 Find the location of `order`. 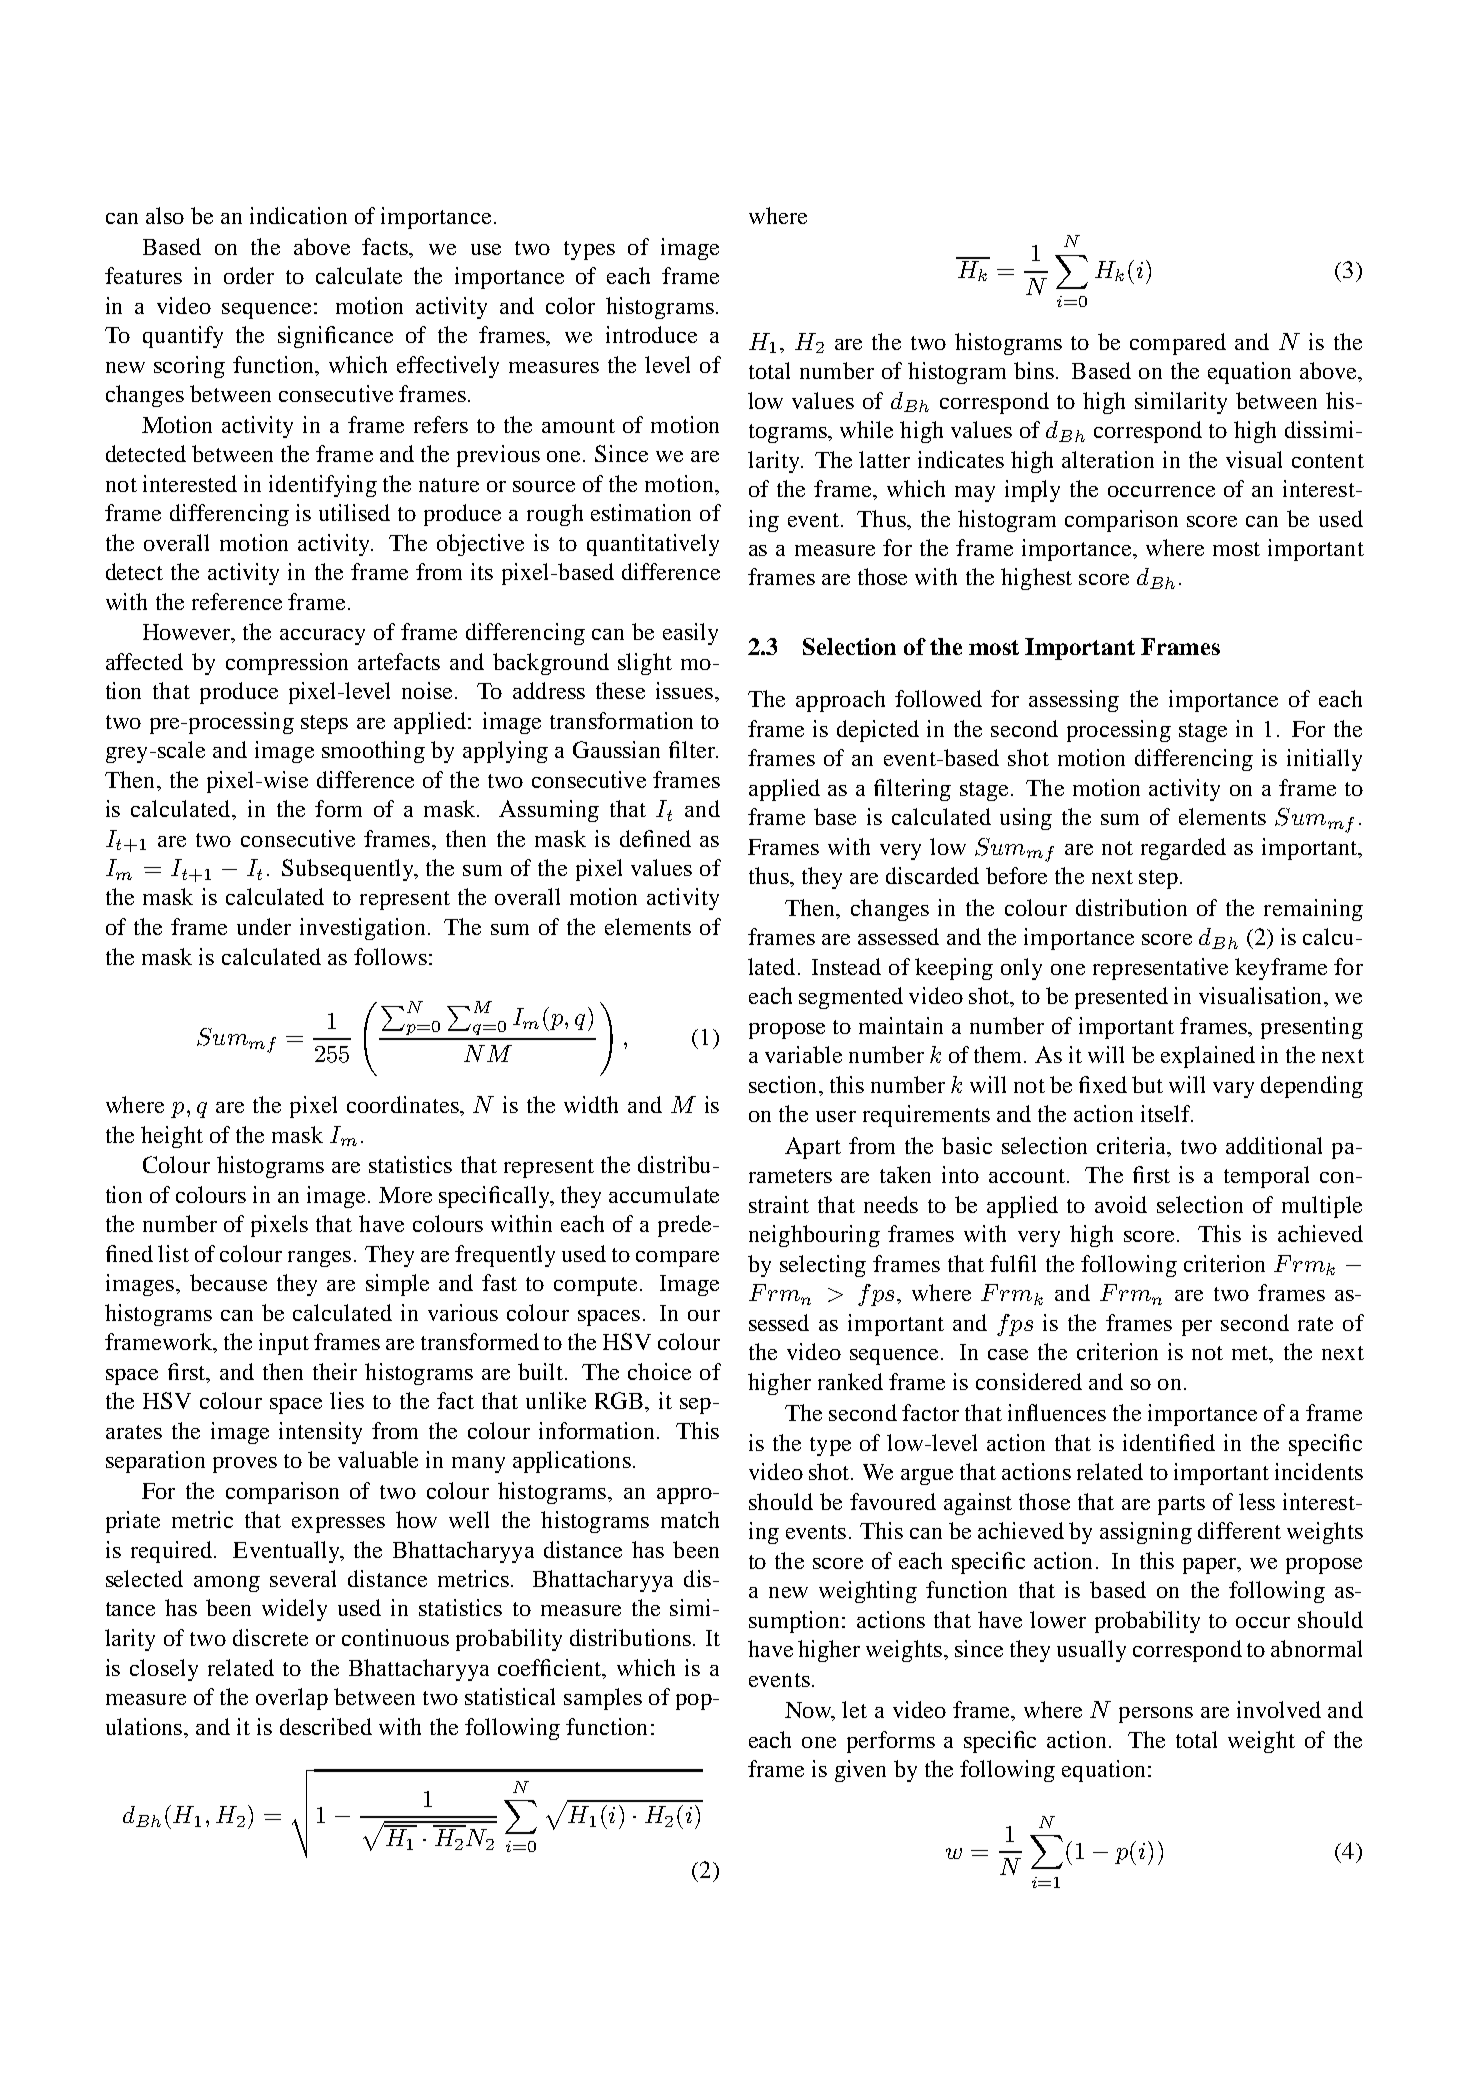

order is located at coordinates (249, 275).
